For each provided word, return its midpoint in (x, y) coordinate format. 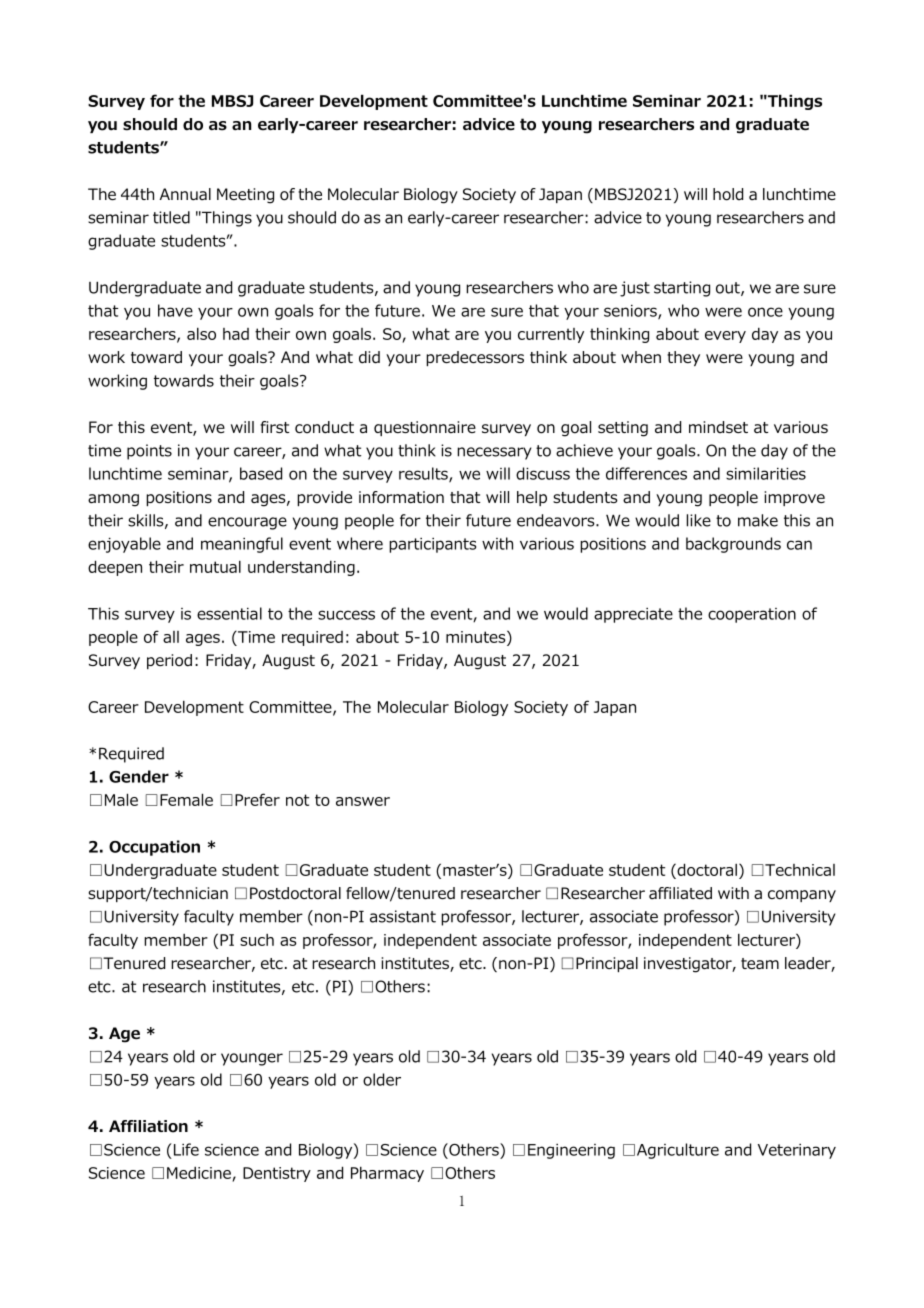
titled (171, 217)
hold (728, 194)
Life (185, 1149)
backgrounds (733, 545)
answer (363, 801)
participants (432, 545)
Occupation (154, 848)
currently (551, 335)
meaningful (242, 545)
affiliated (680, 893)
